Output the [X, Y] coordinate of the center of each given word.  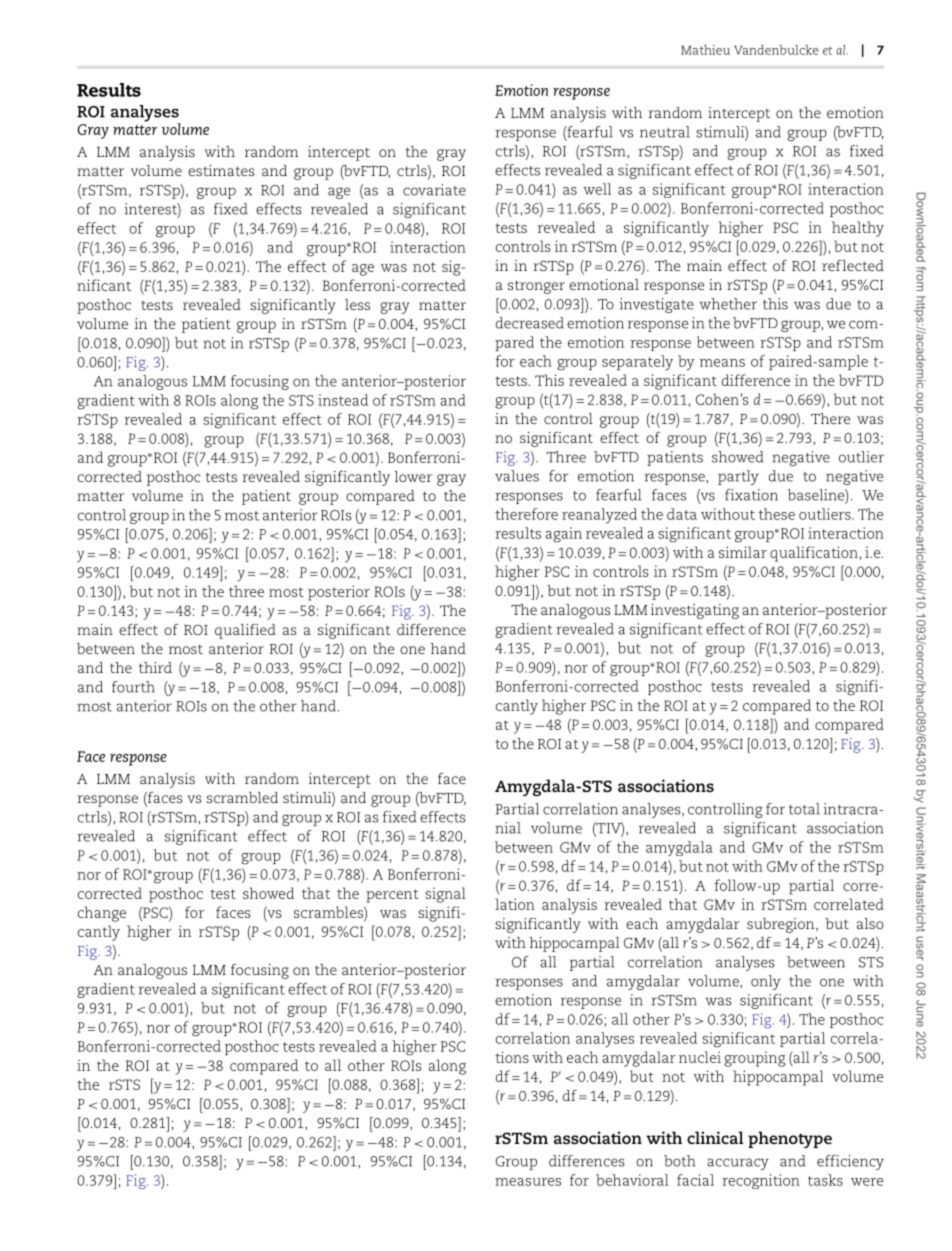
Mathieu [705, 50]
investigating [695, 611]
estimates [221, 170]
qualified [245, 631]
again [563, 535]
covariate [434, 190]
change [102, 914]
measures [528, 1182]
